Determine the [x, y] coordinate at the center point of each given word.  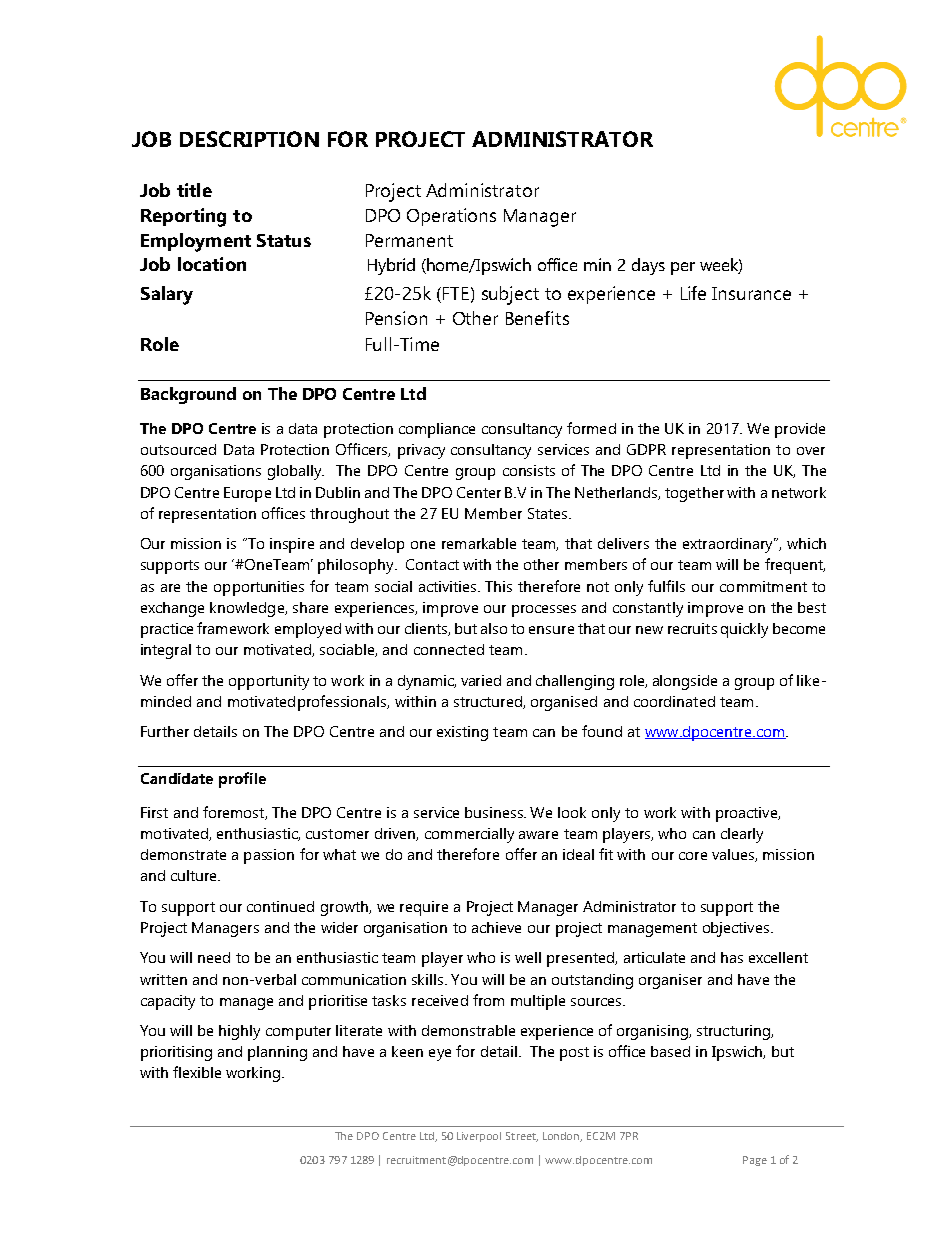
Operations [451, 217]
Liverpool [479, 1137]
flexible [197, 1072]
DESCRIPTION [249, 139]
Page [755, 1161]
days [648, 266]
